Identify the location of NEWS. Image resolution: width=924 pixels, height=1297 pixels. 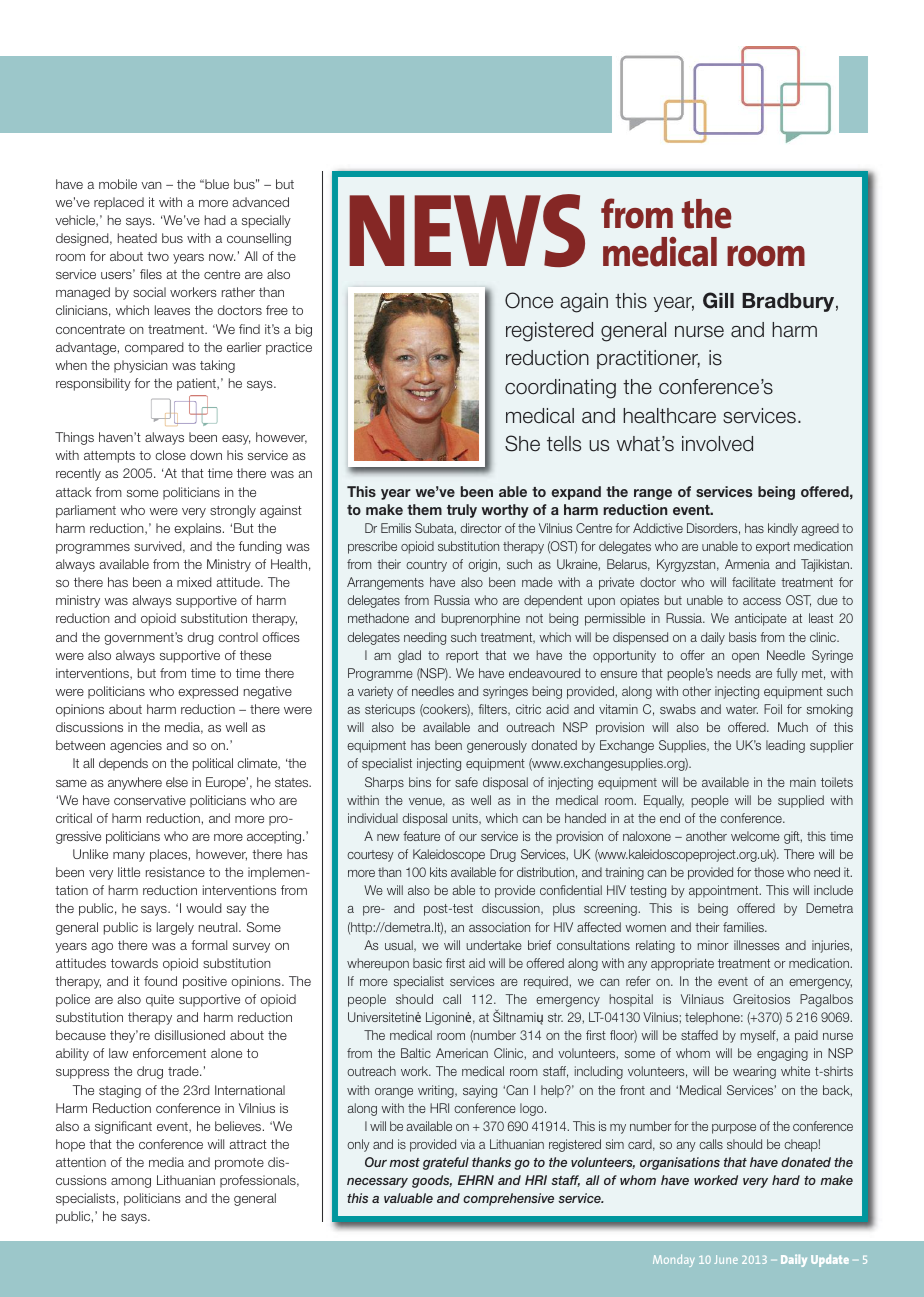
(467, 230).
